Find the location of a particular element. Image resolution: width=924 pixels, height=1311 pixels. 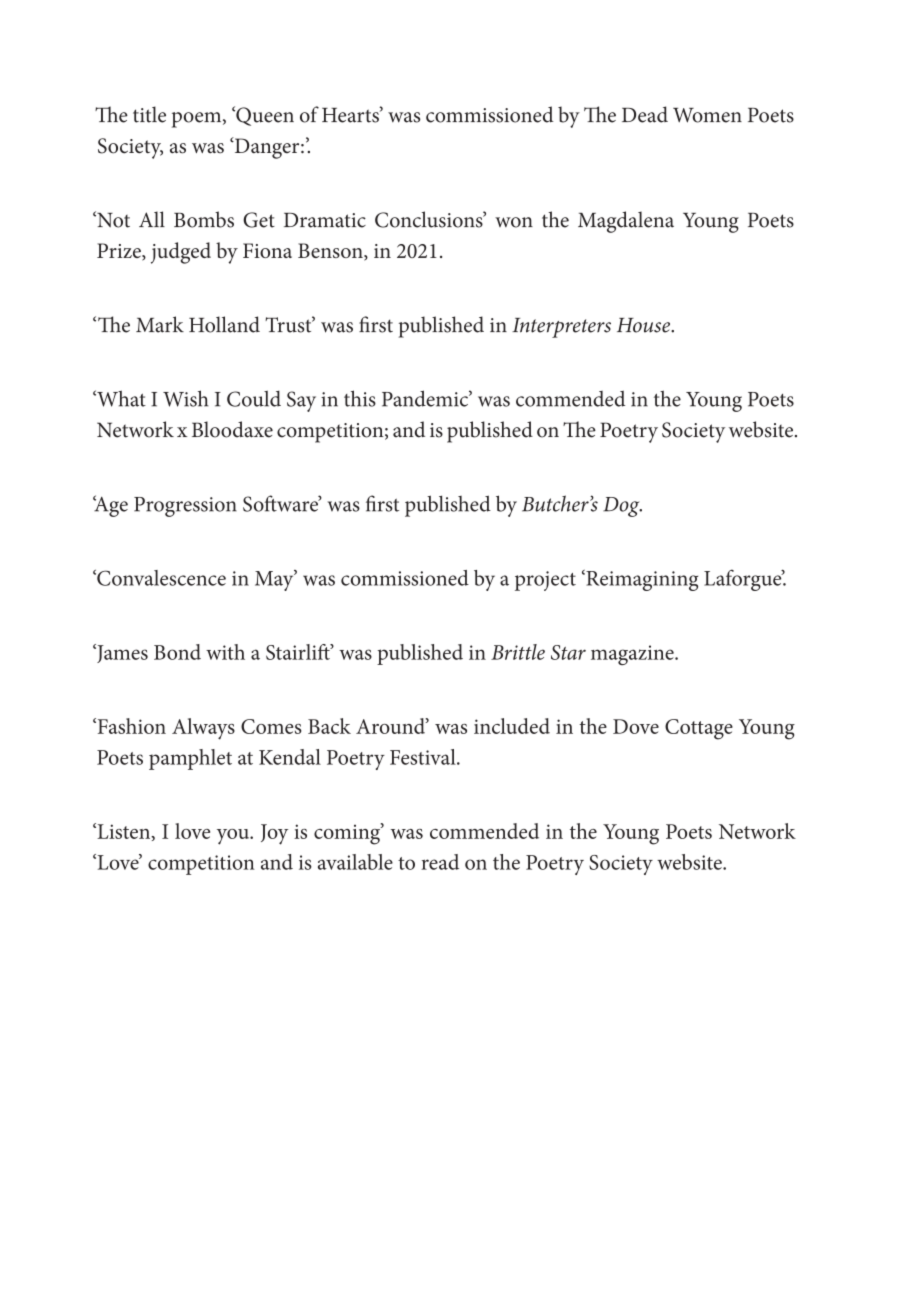

Say is located at coordinates (301, 401).
